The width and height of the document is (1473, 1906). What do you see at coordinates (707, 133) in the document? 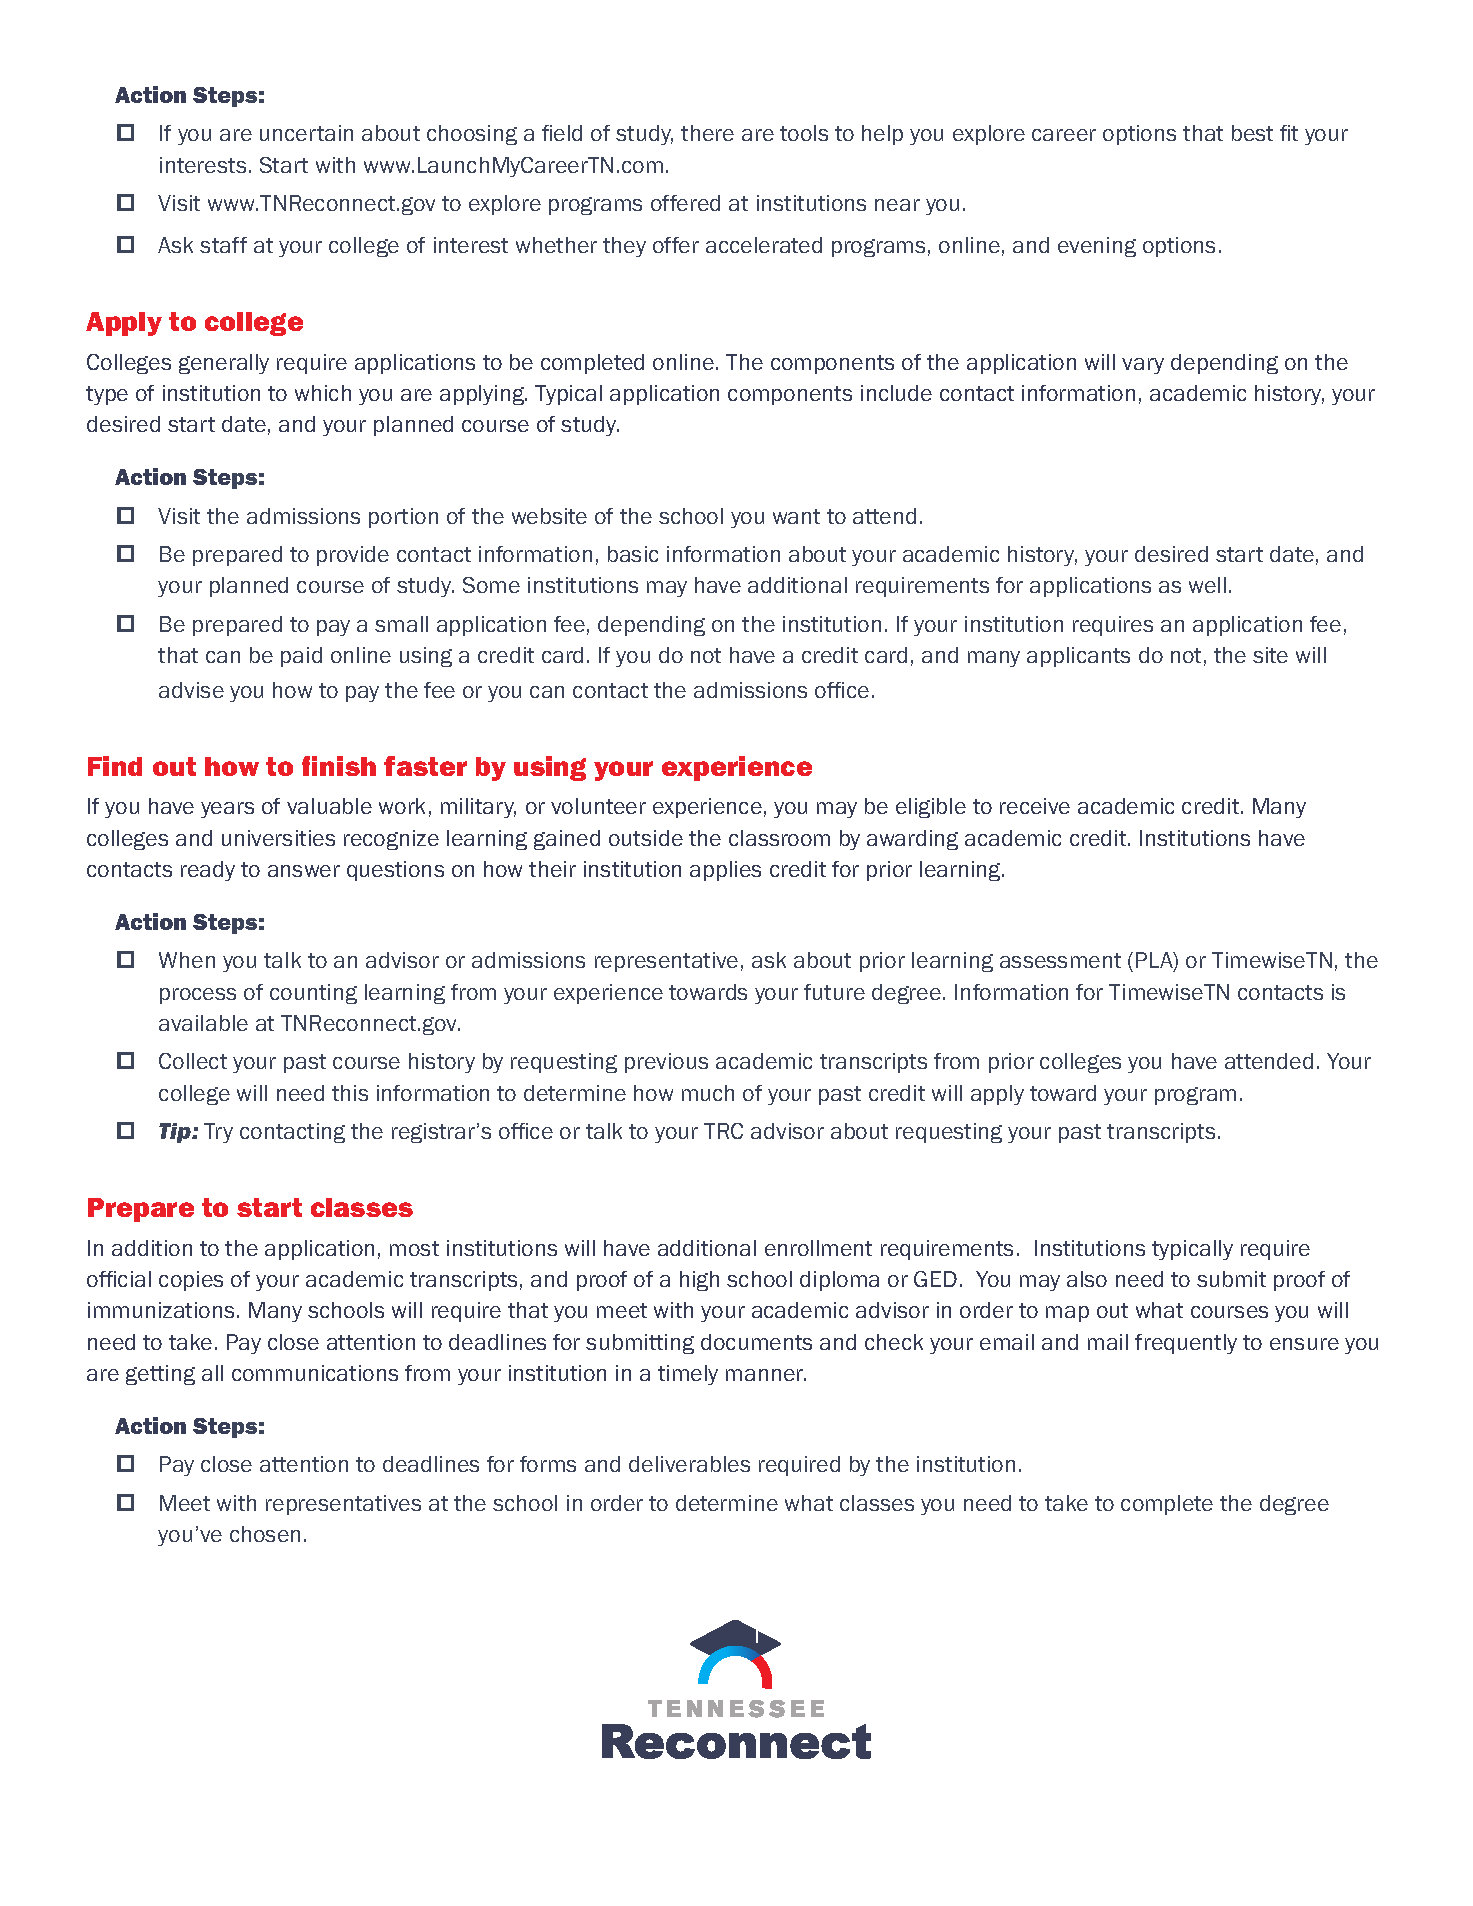
I see `there` at bounding box center [707, 133].
